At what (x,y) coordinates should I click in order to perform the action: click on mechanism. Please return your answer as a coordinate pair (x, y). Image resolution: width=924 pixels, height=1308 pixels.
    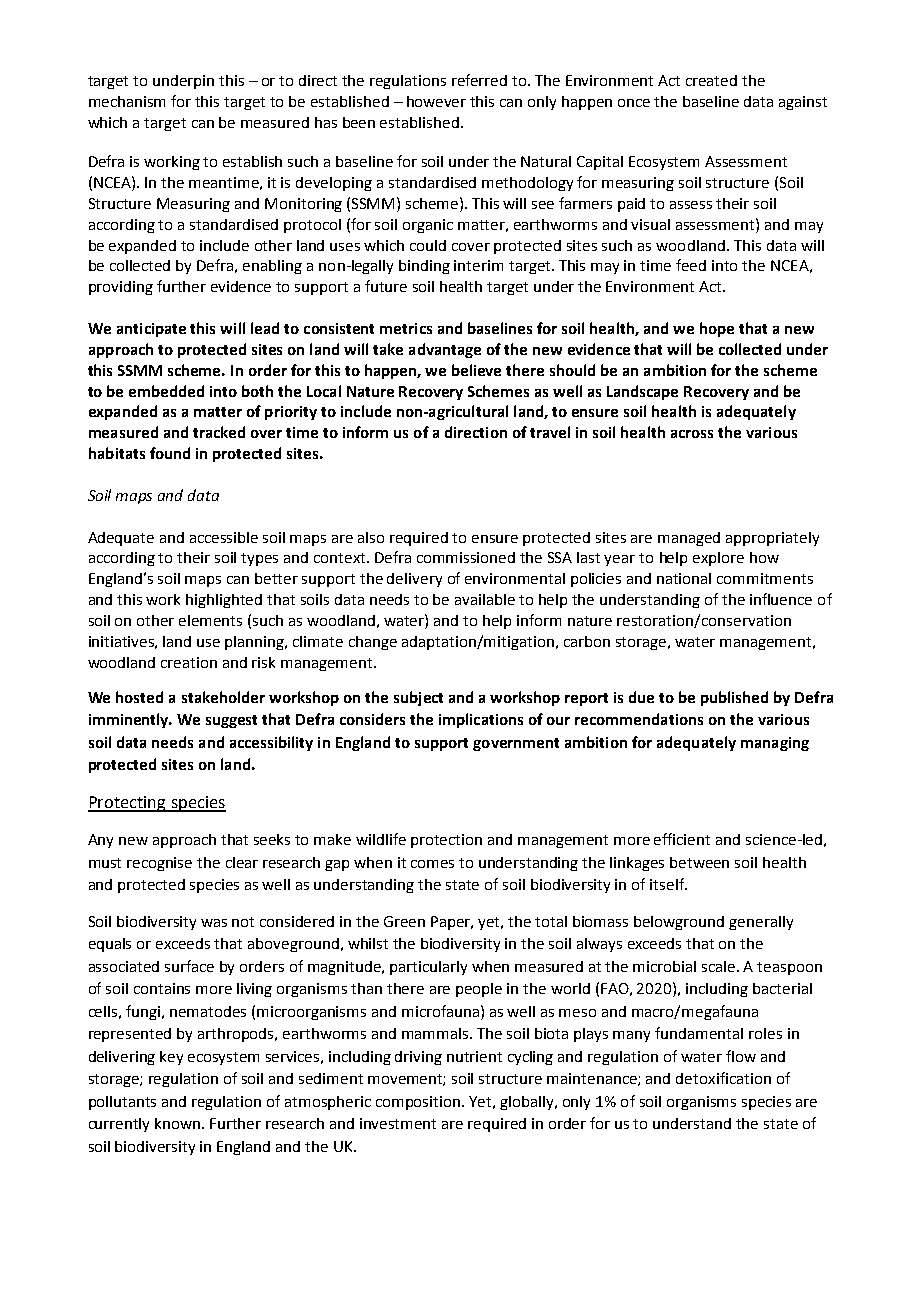
    Looking at the image, I should click on (127, 101).
